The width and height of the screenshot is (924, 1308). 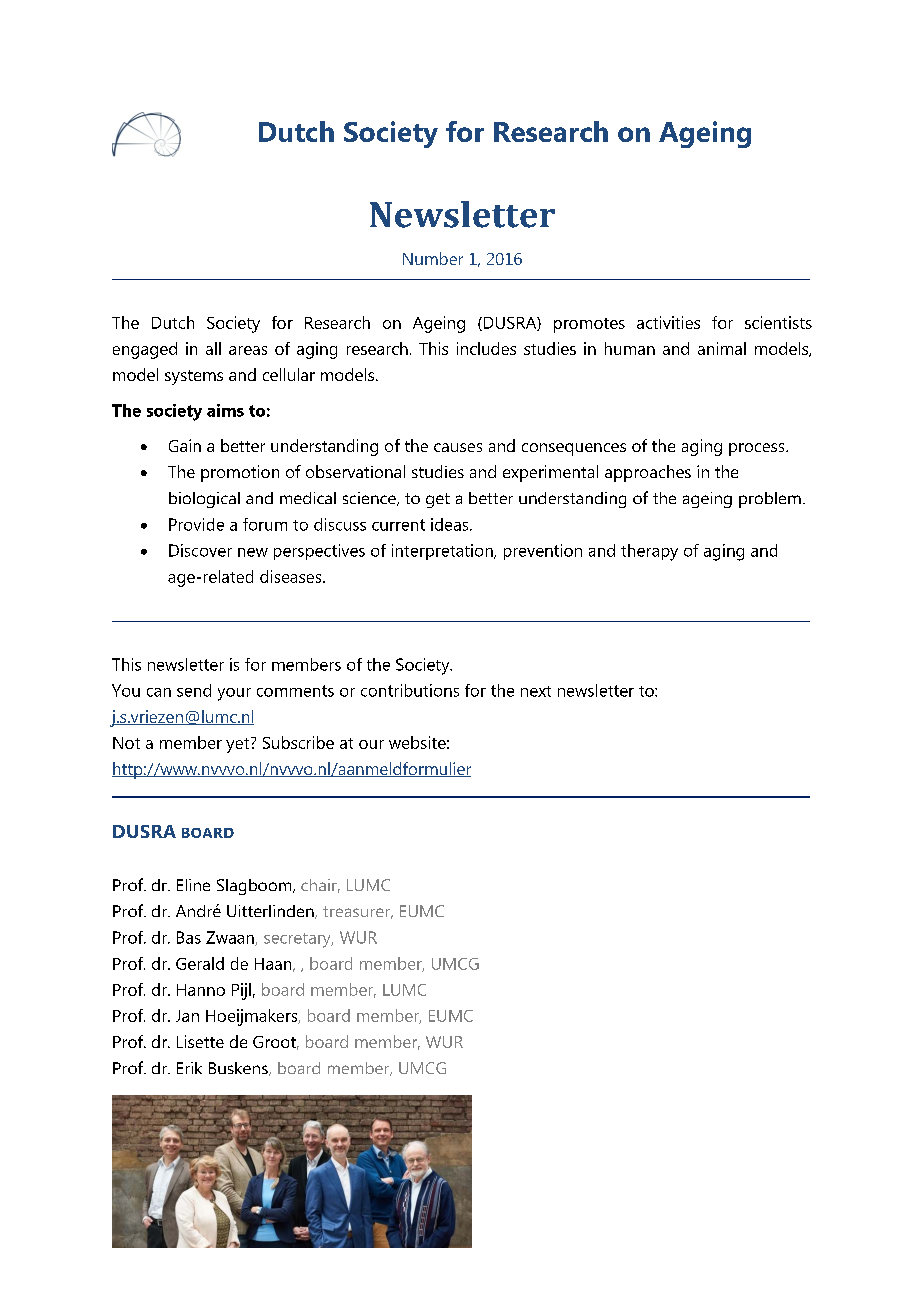 What do you see at coordinates (213, 348) in the screenshot?
I see `all` at bounding box center [213, 348].
